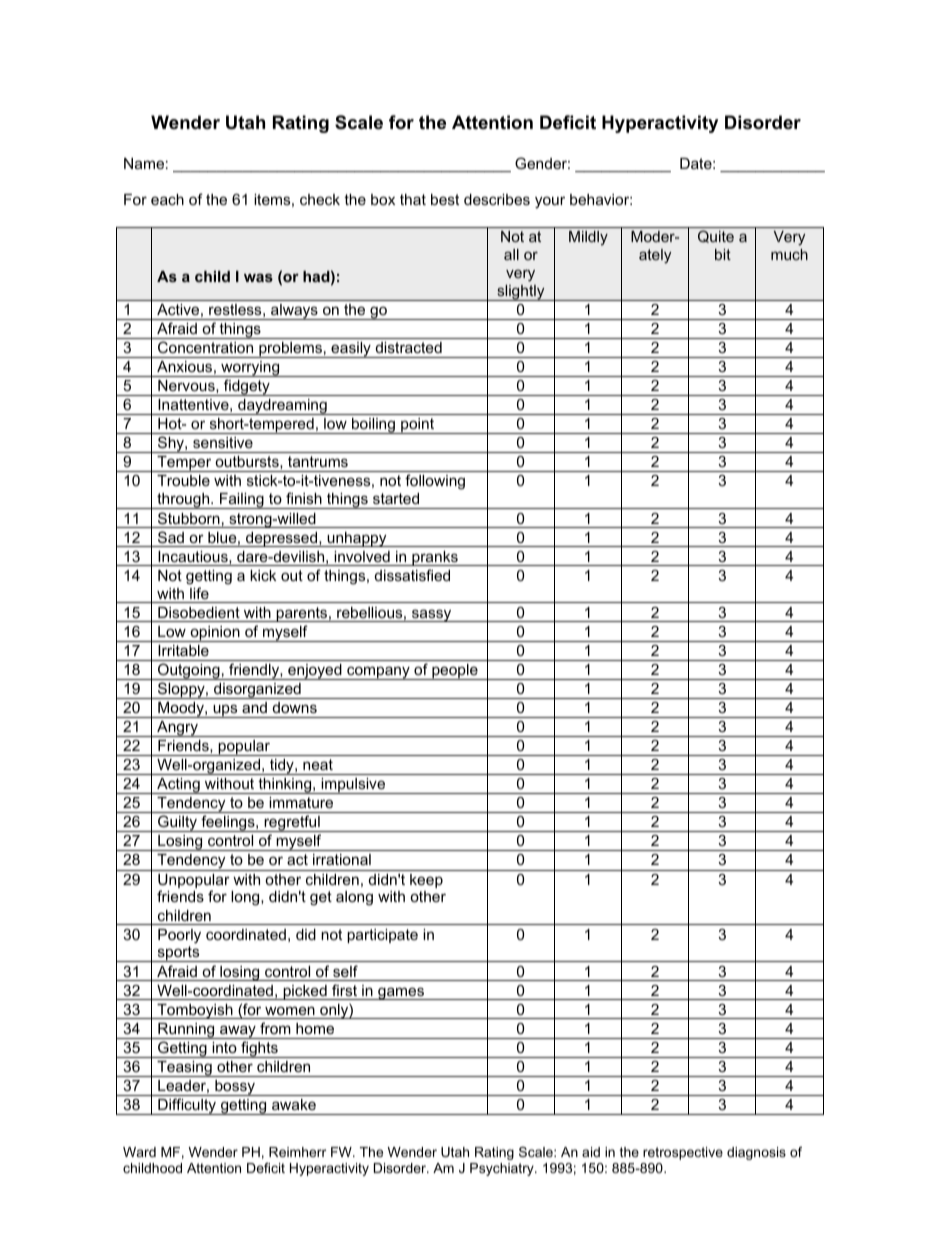 Image resolution: width=952 pixels, height=1233 pixels. I want to click on each, so click(167, 199).
